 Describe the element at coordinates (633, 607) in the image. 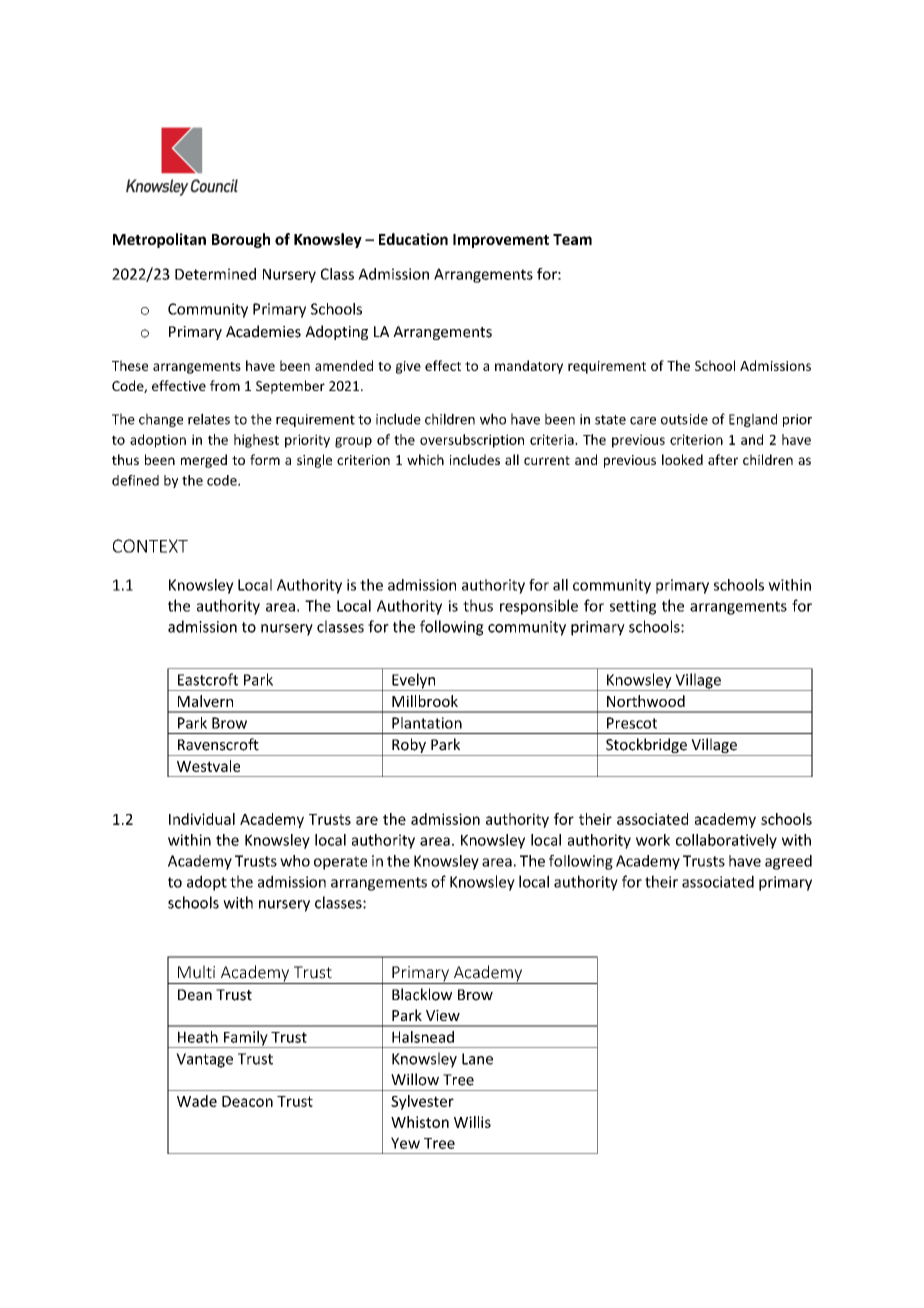

I see `setting` at that location.
